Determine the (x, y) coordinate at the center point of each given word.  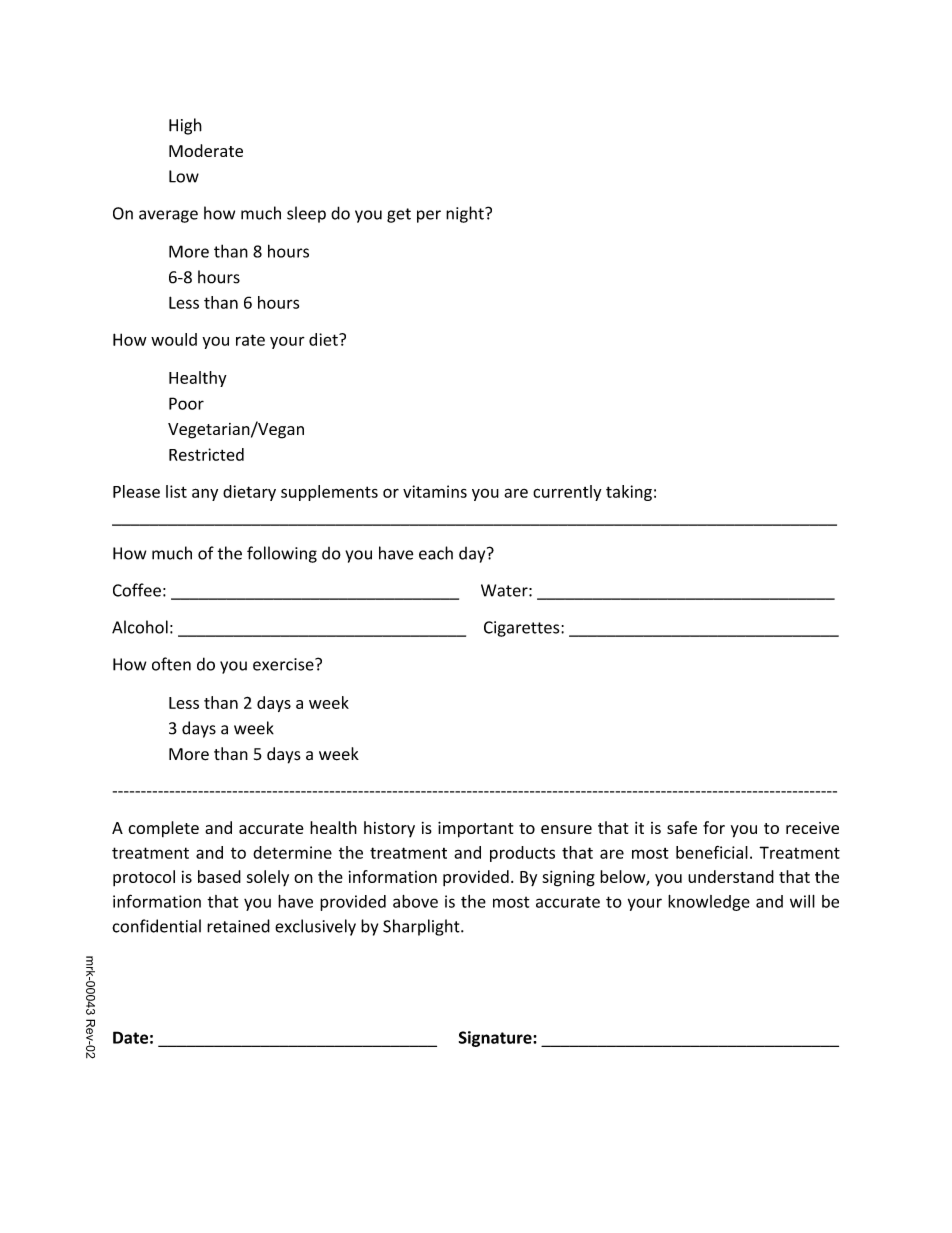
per (429, 216)
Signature (496, 1039)
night (466, 214)
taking (629, 493)
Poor (186, 403)
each (436, 553)
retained (238, 926)
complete (163, 829)
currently (567, 493)
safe (682, 827)
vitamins (435, 491)
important (475, 829)
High (185, 126)
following (282, 554)
